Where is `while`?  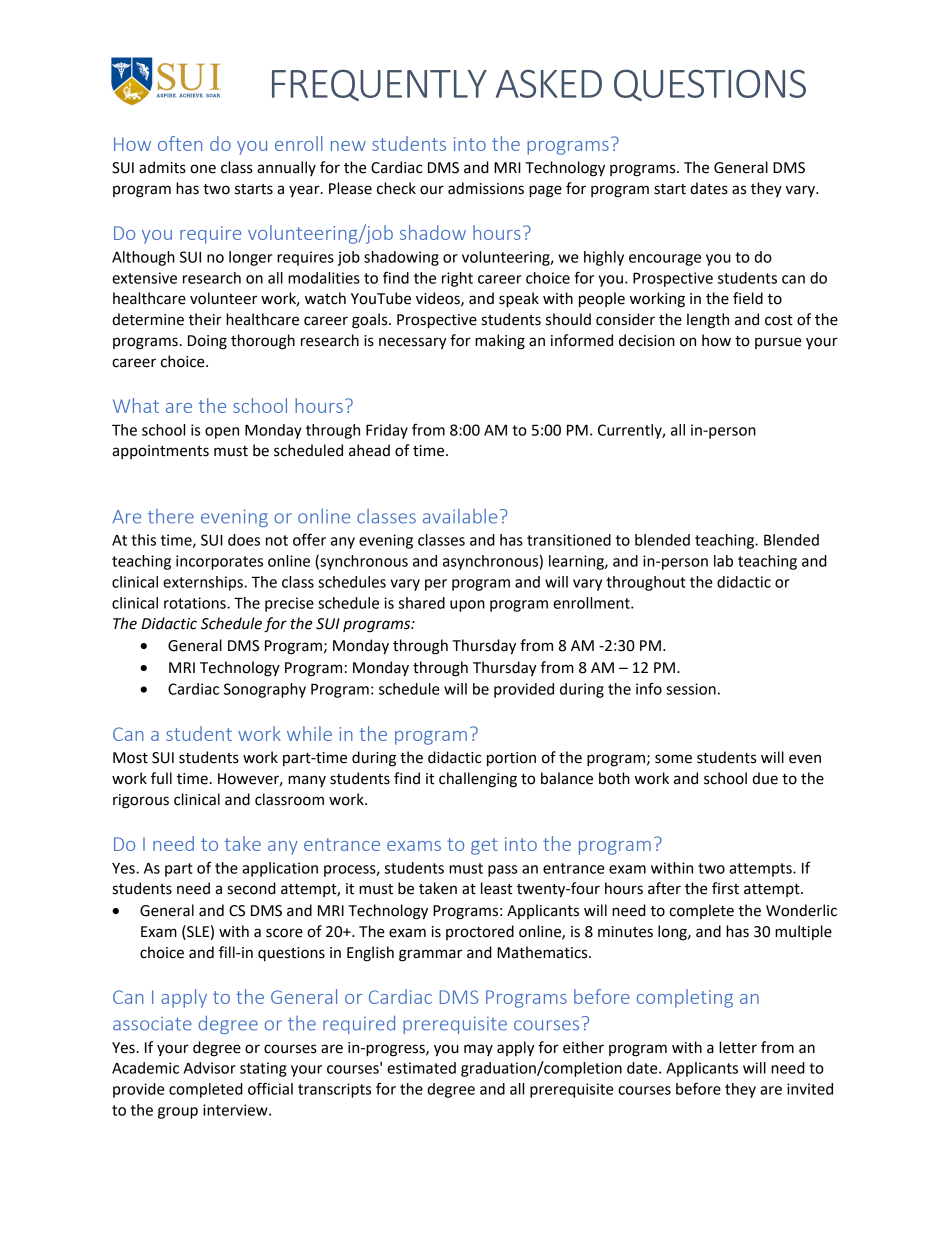 while is located at coordinates (309, 733).
